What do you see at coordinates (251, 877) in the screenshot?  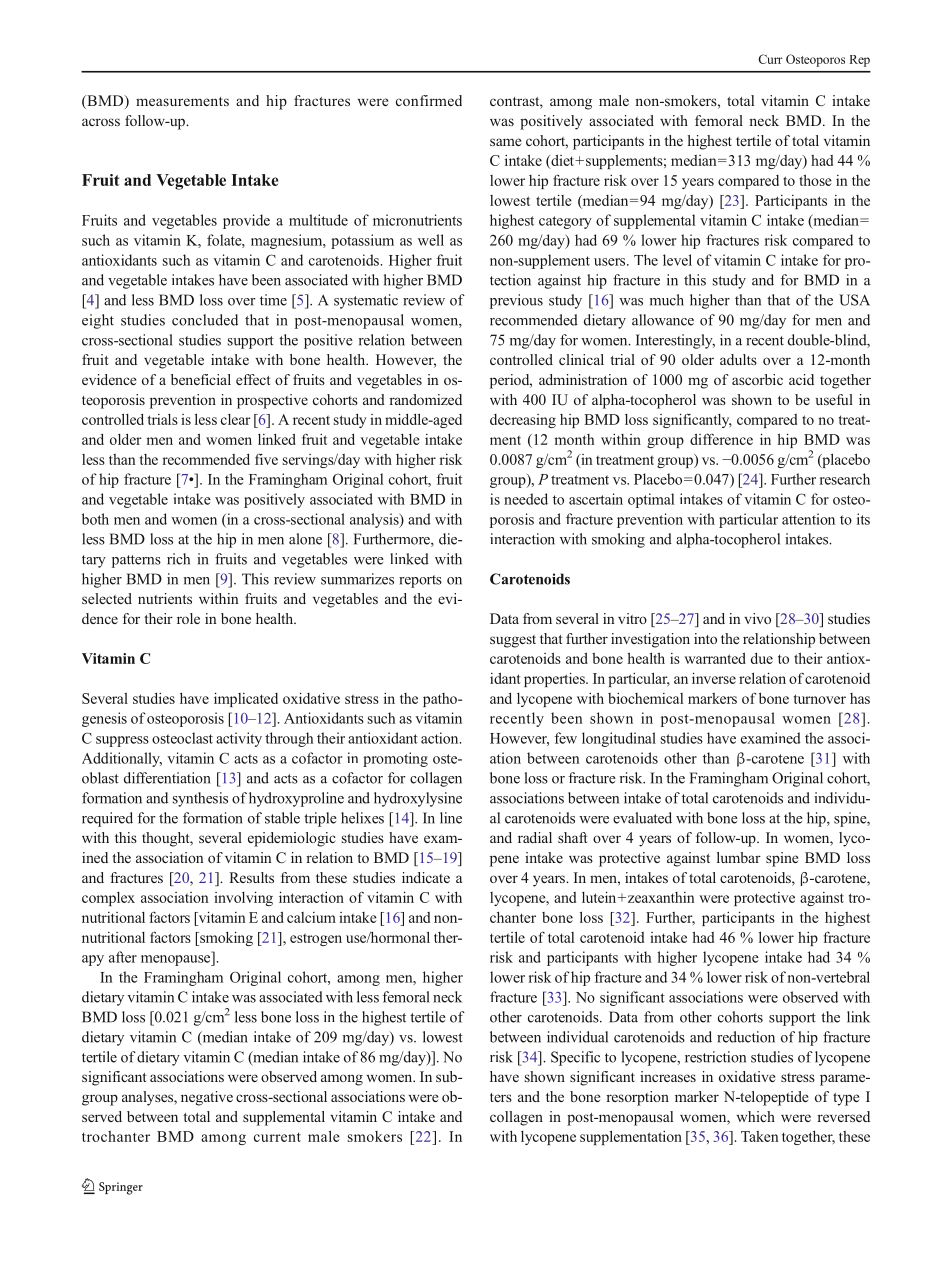 I see `Results` at bounding box center [251, 877].
